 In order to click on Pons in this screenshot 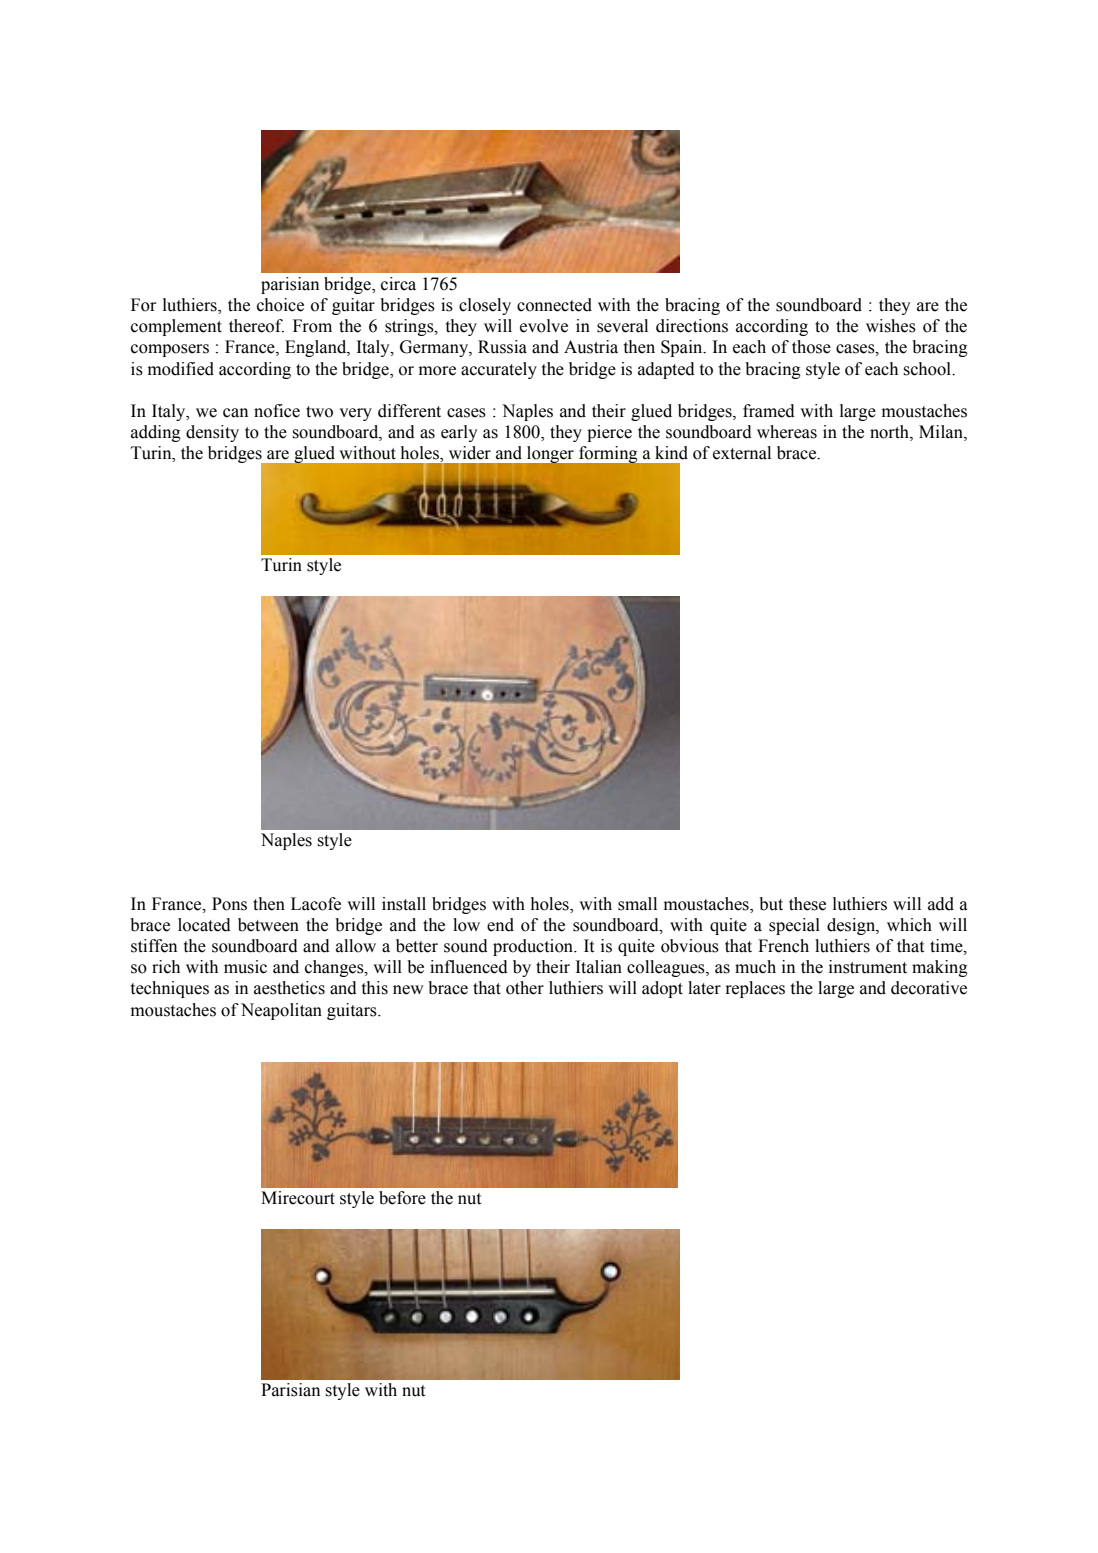, I will do `click(229, 904)`.
